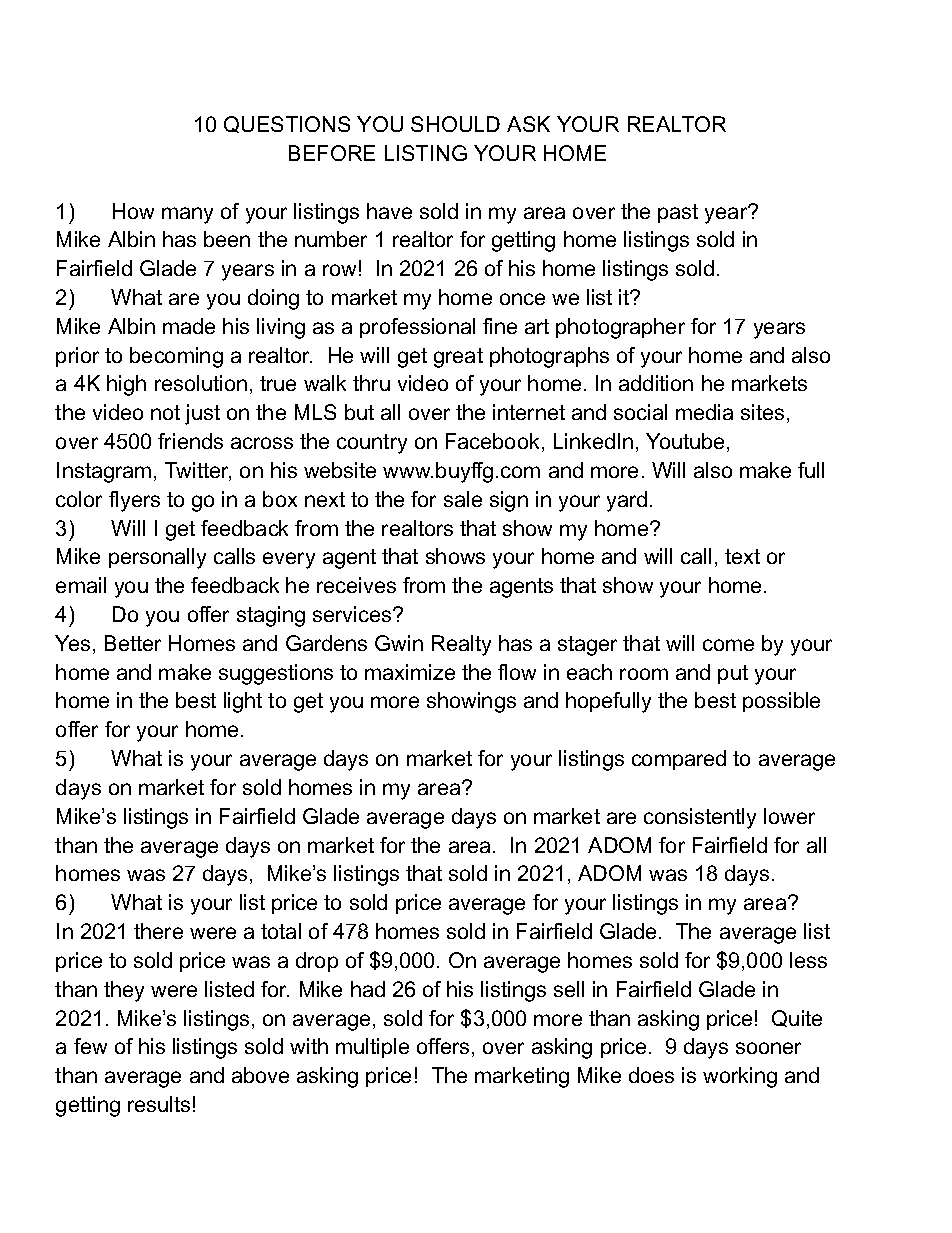  I want to click on many, so click(187, 215).
